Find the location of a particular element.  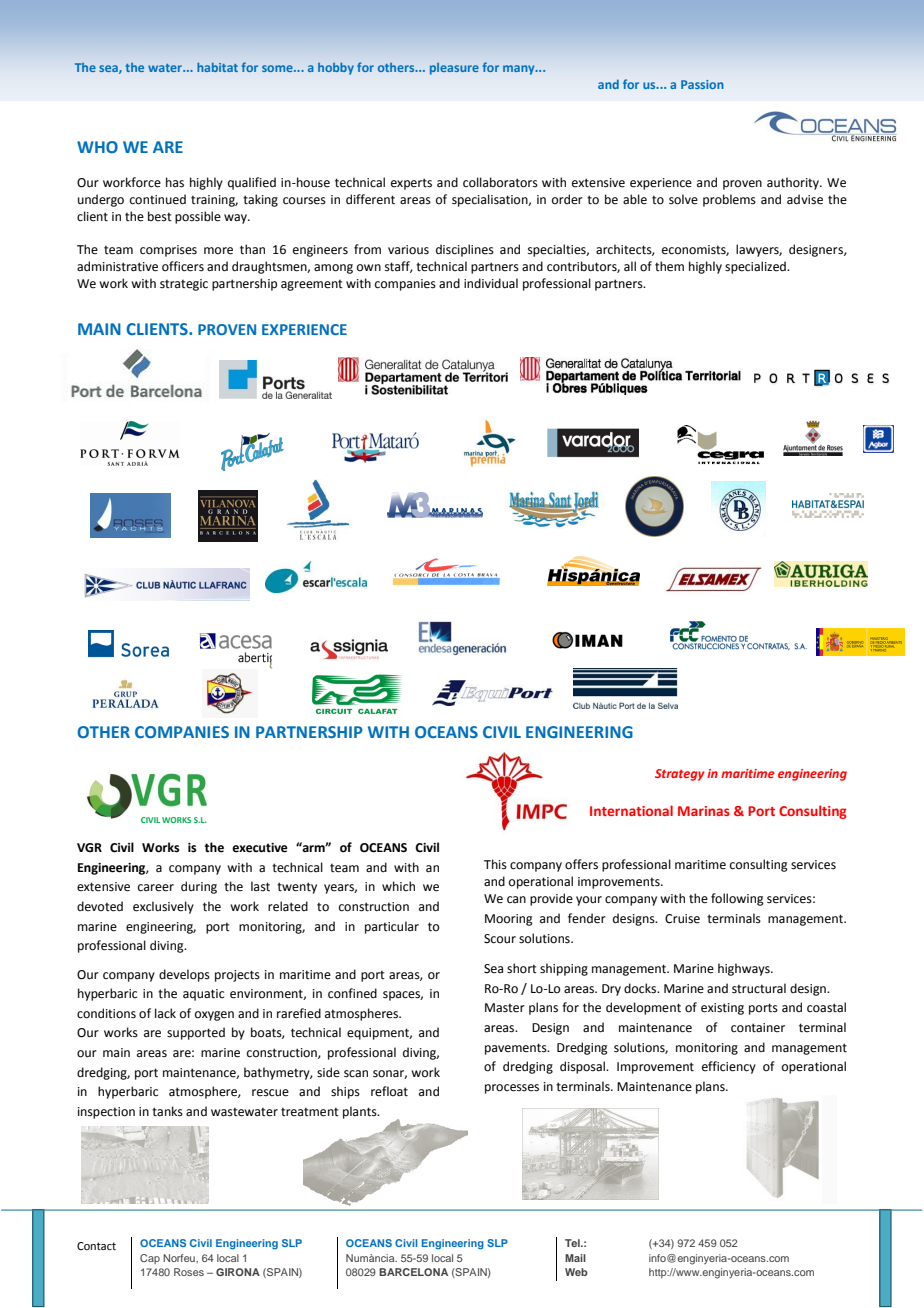

following is located at coordinates (737, 899).
